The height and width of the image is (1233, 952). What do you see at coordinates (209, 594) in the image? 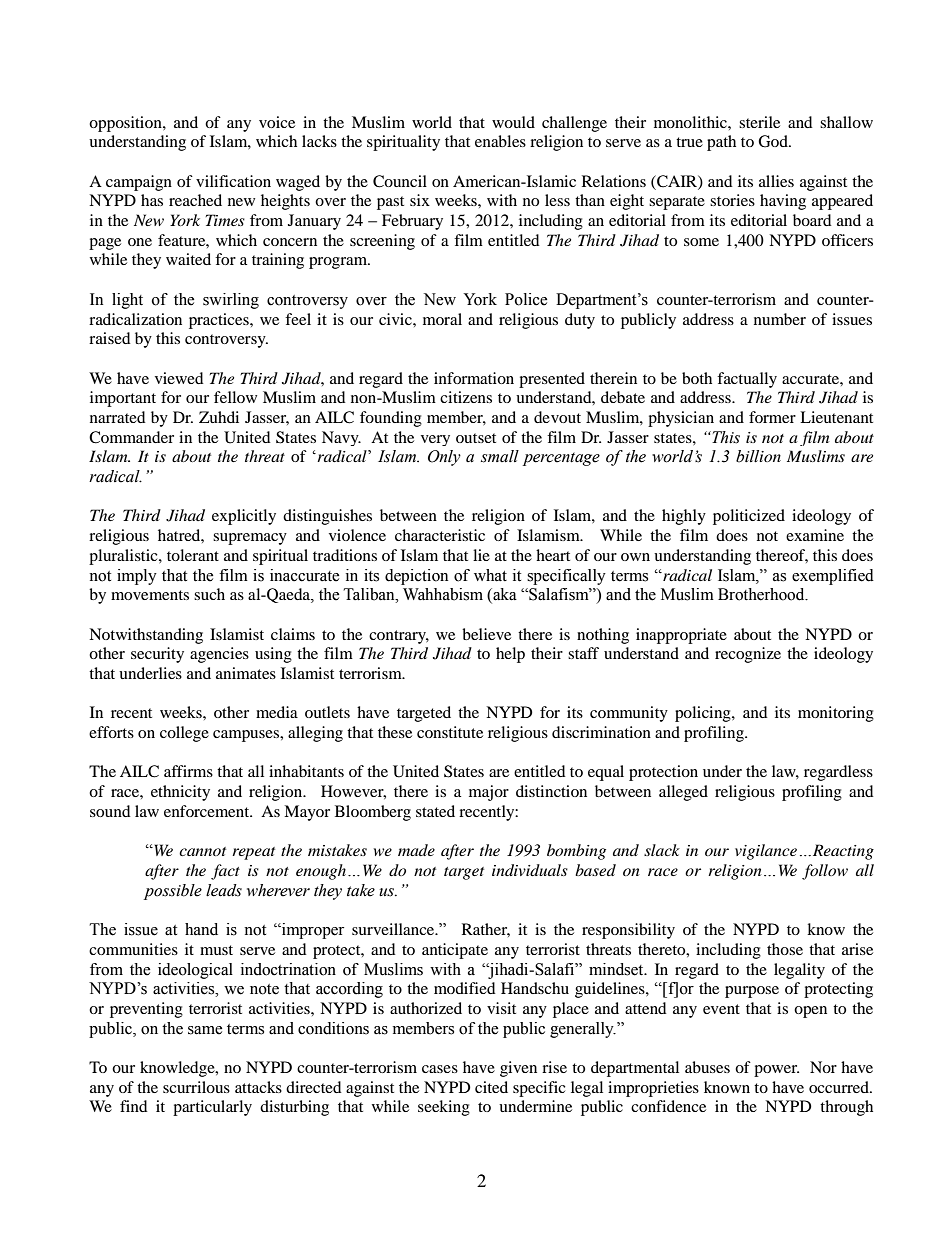
I see `such` at bounding box center [209, 594].
